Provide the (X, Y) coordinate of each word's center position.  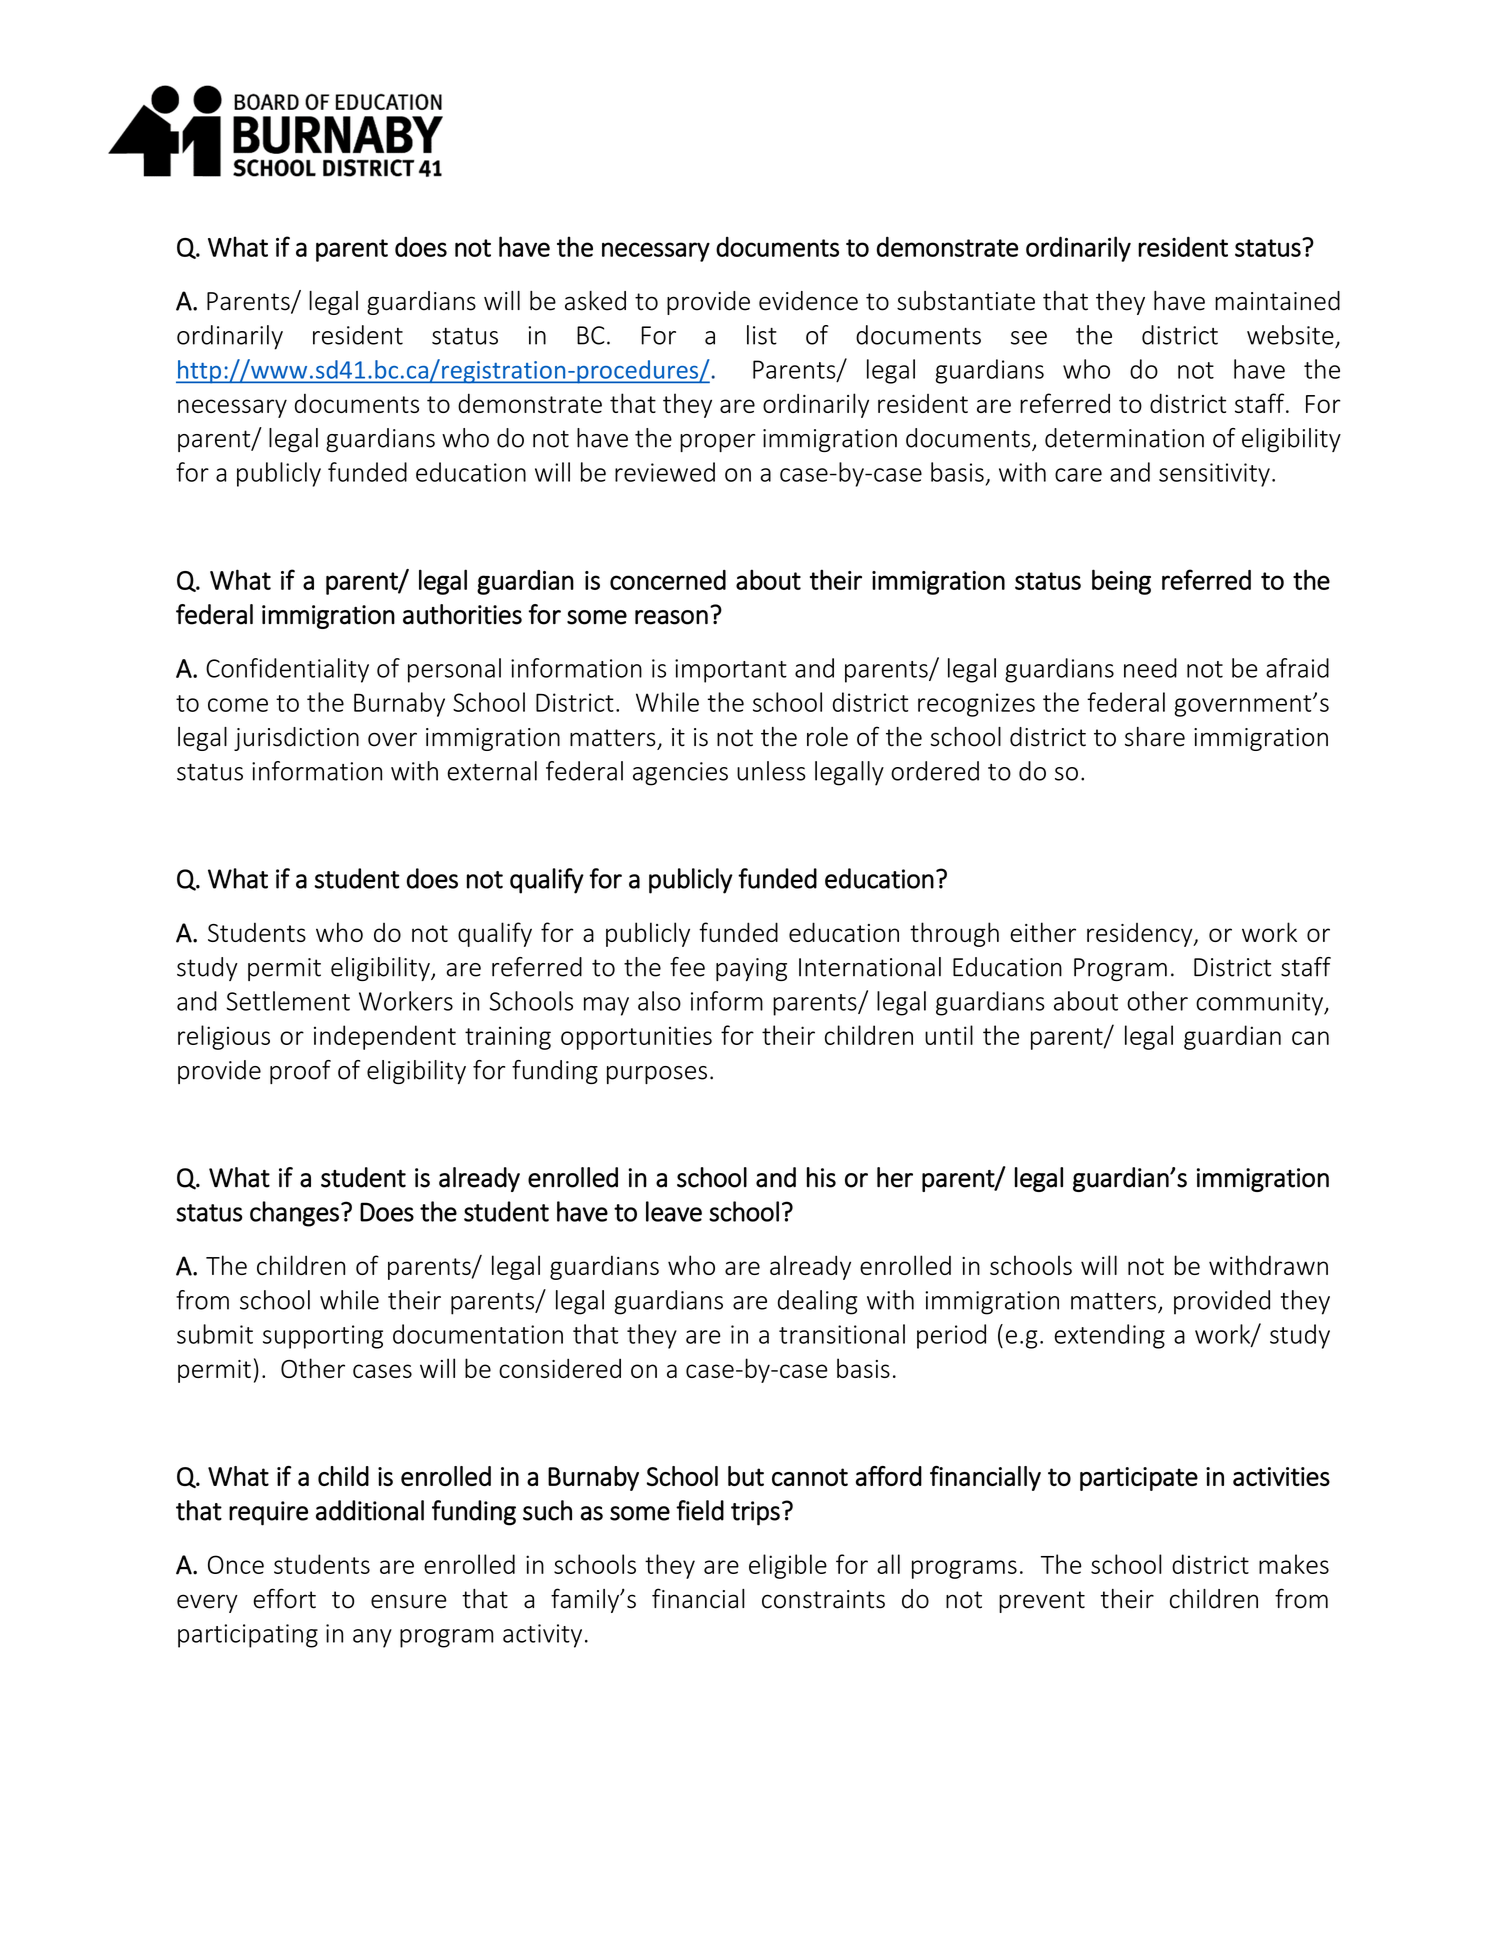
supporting (323, 1337)
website (1290, 335)
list (762, 335)
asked (595, 301)
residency (1141, 935)
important (731, 671)
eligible (788, 1566)
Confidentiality (287, 670)
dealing (817, 1302)
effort (284, 1598)
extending (1109, 1336)
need (1150, 668)
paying (751, 969)
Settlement (288, 1001)
